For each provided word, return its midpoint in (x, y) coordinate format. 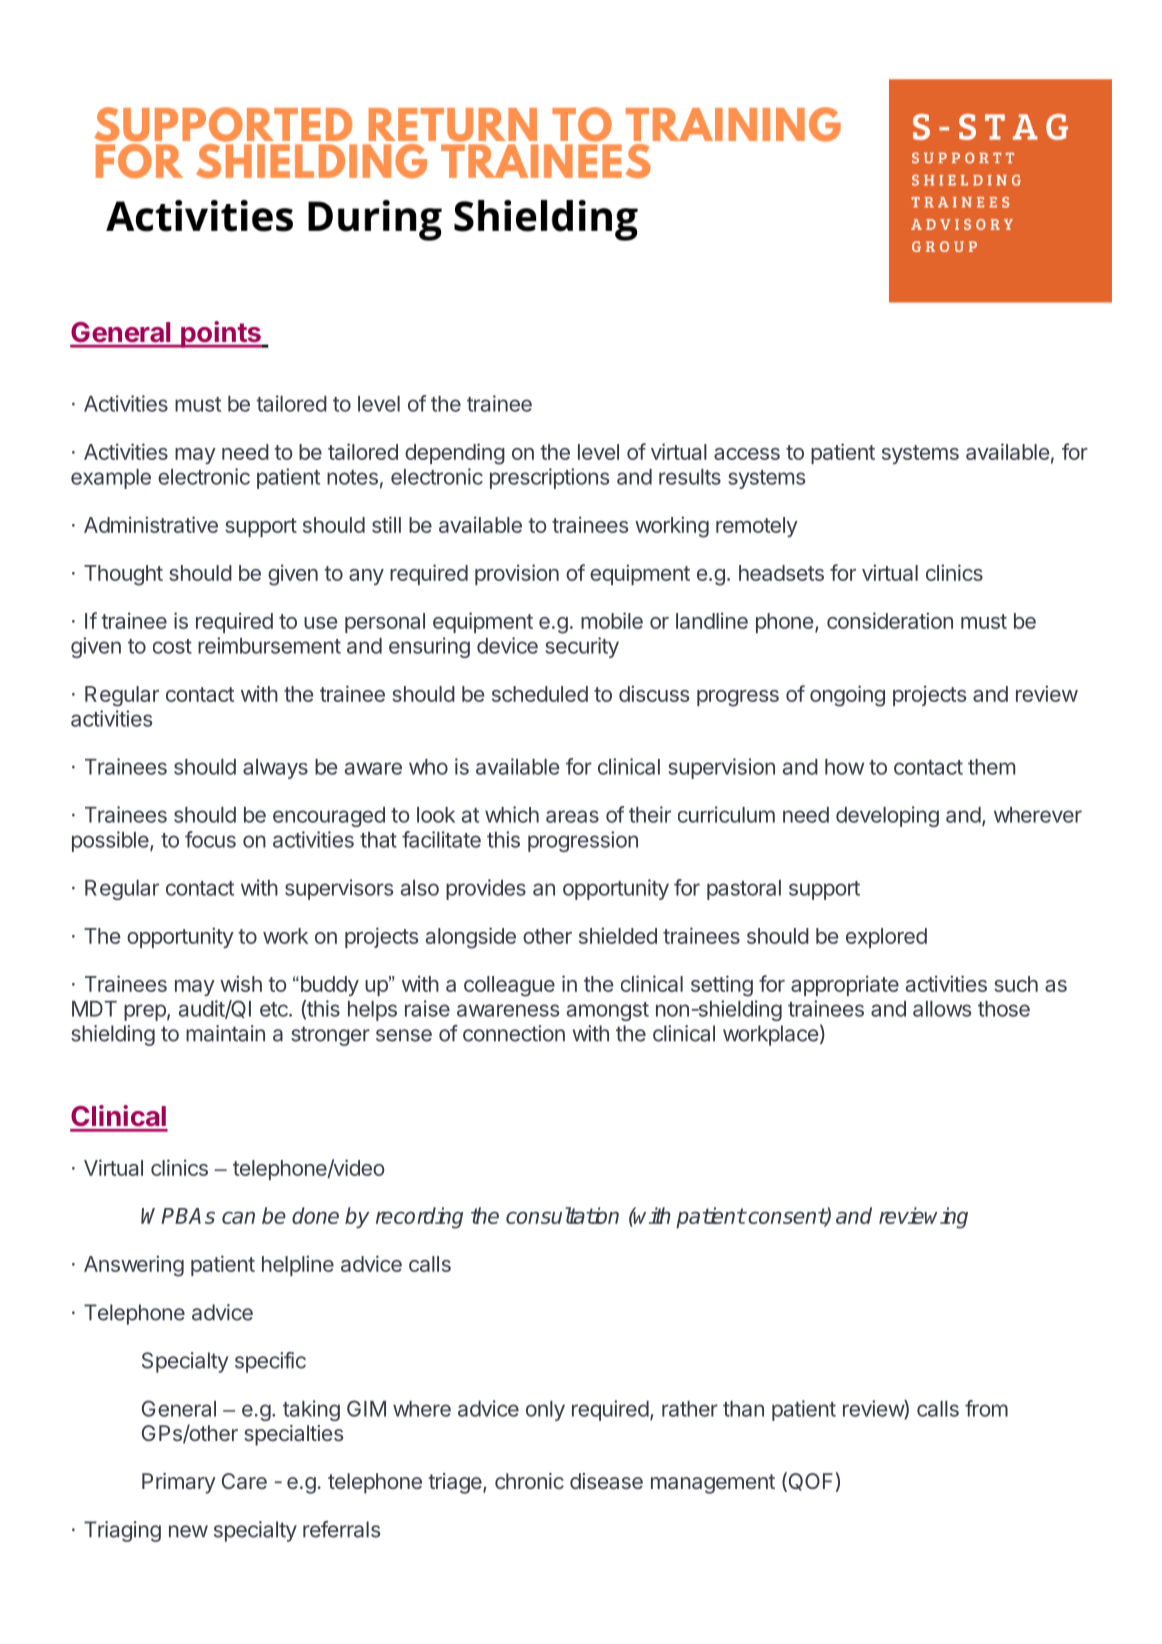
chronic (529, 1481)
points (221, 334)
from (986, 1408)
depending (455, 454)
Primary (179, 1483)
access (747, 454)
